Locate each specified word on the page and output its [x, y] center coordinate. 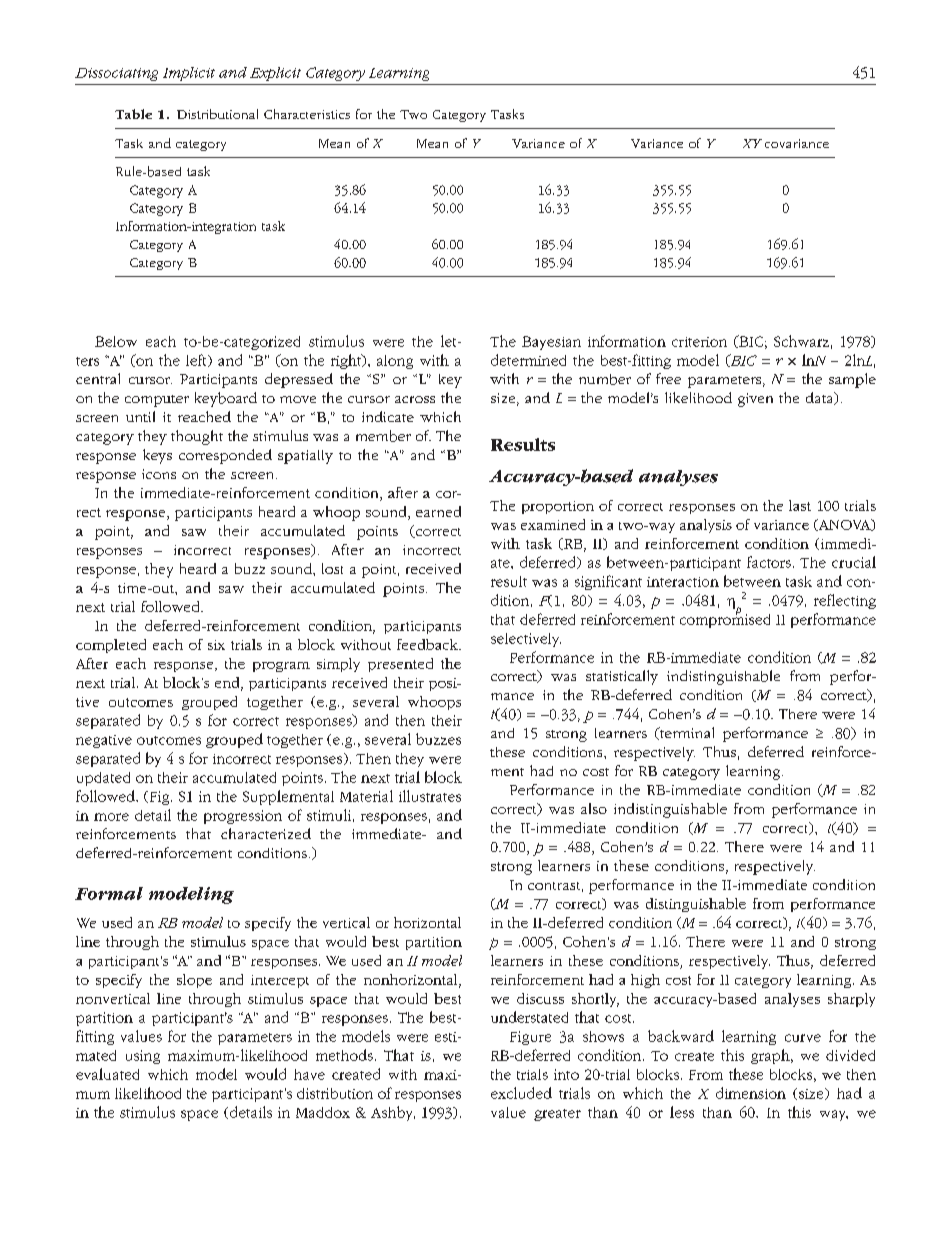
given [755, 400]
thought [197, 437]
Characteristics [307, 114]
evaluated [107, 1074]
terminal [686, 733]
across [415, 399]
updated [103, 779]
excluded [521, 1093]
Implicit [189, 74]
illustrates [430, 796]
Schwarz [801, 341]
